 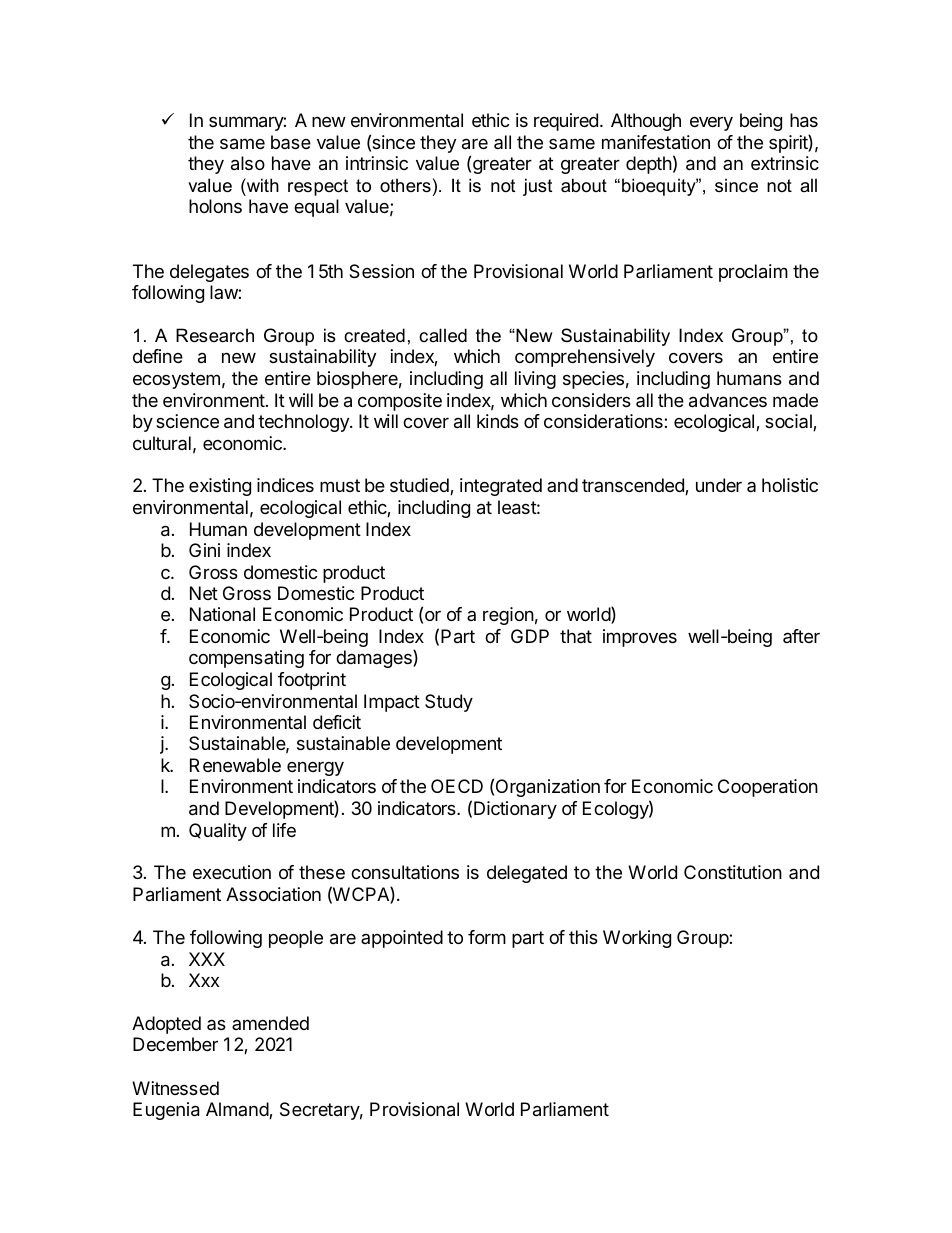 I want to click on amended, so click(x=270, y=1023).
